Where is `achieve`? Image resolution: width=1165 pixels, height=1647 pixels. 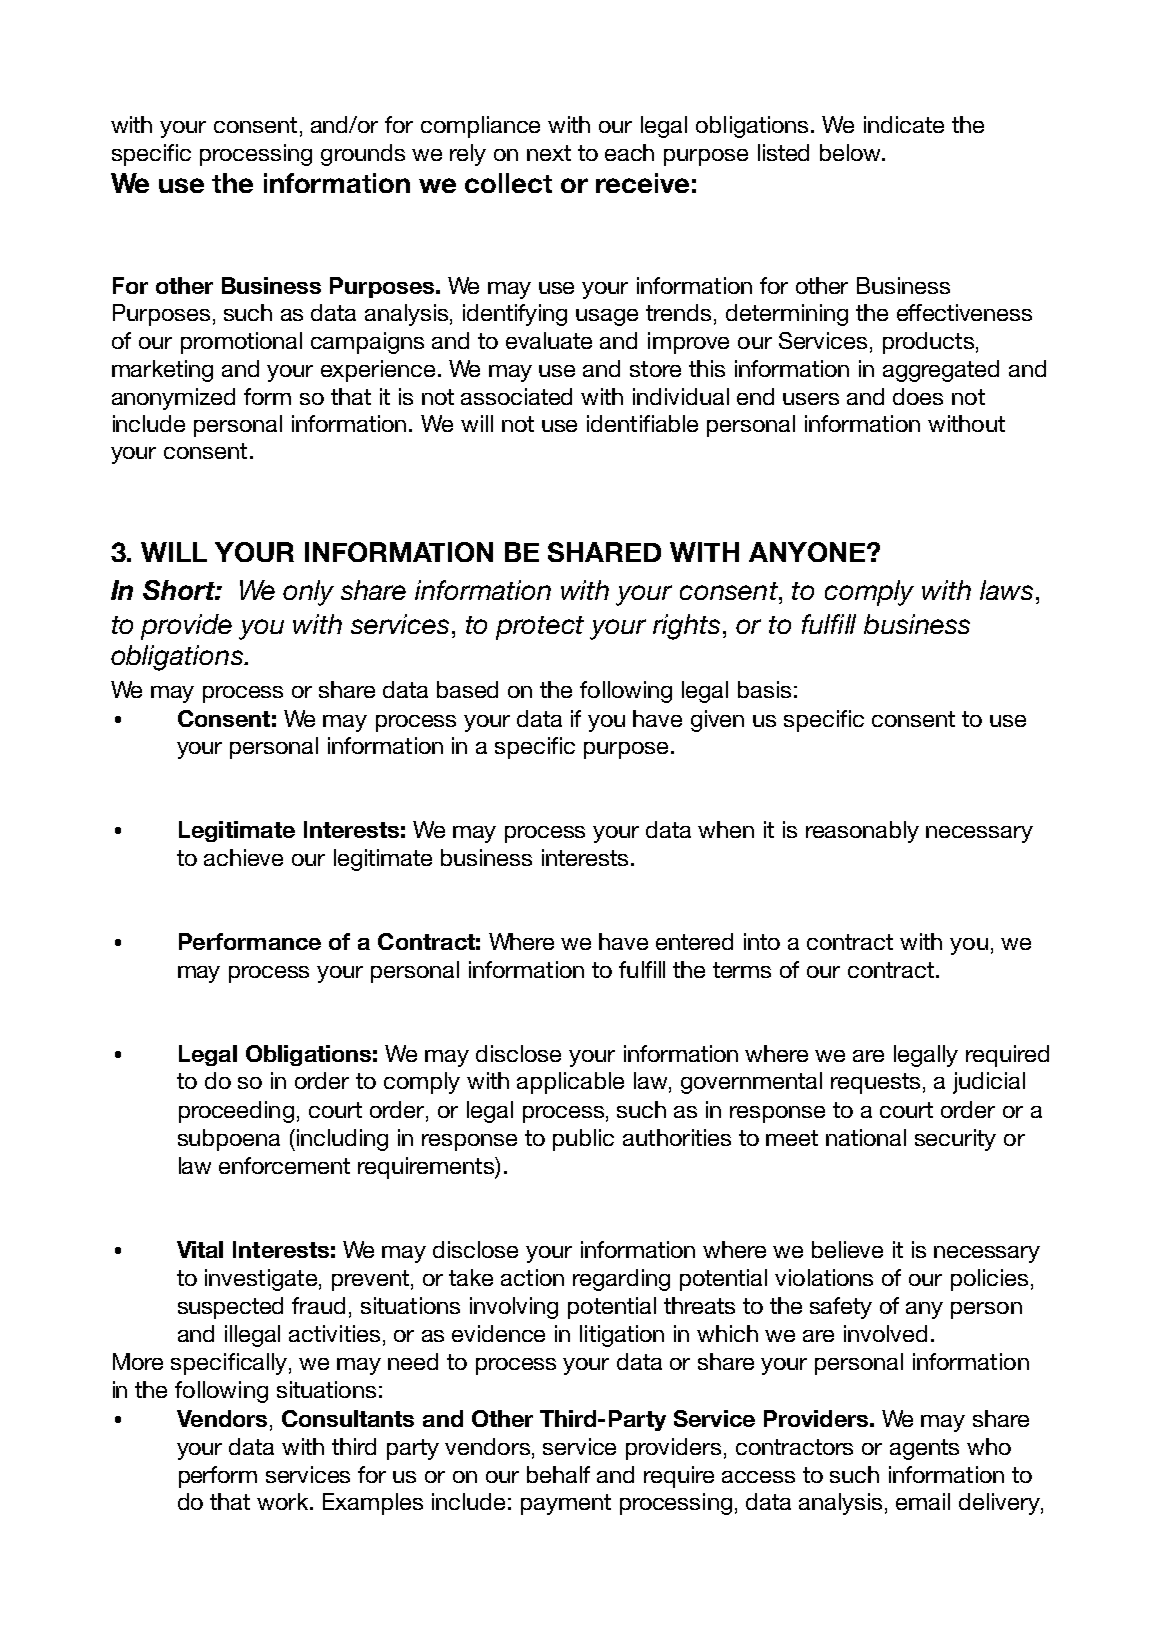
achieve is located at coordinates (243, 857).
